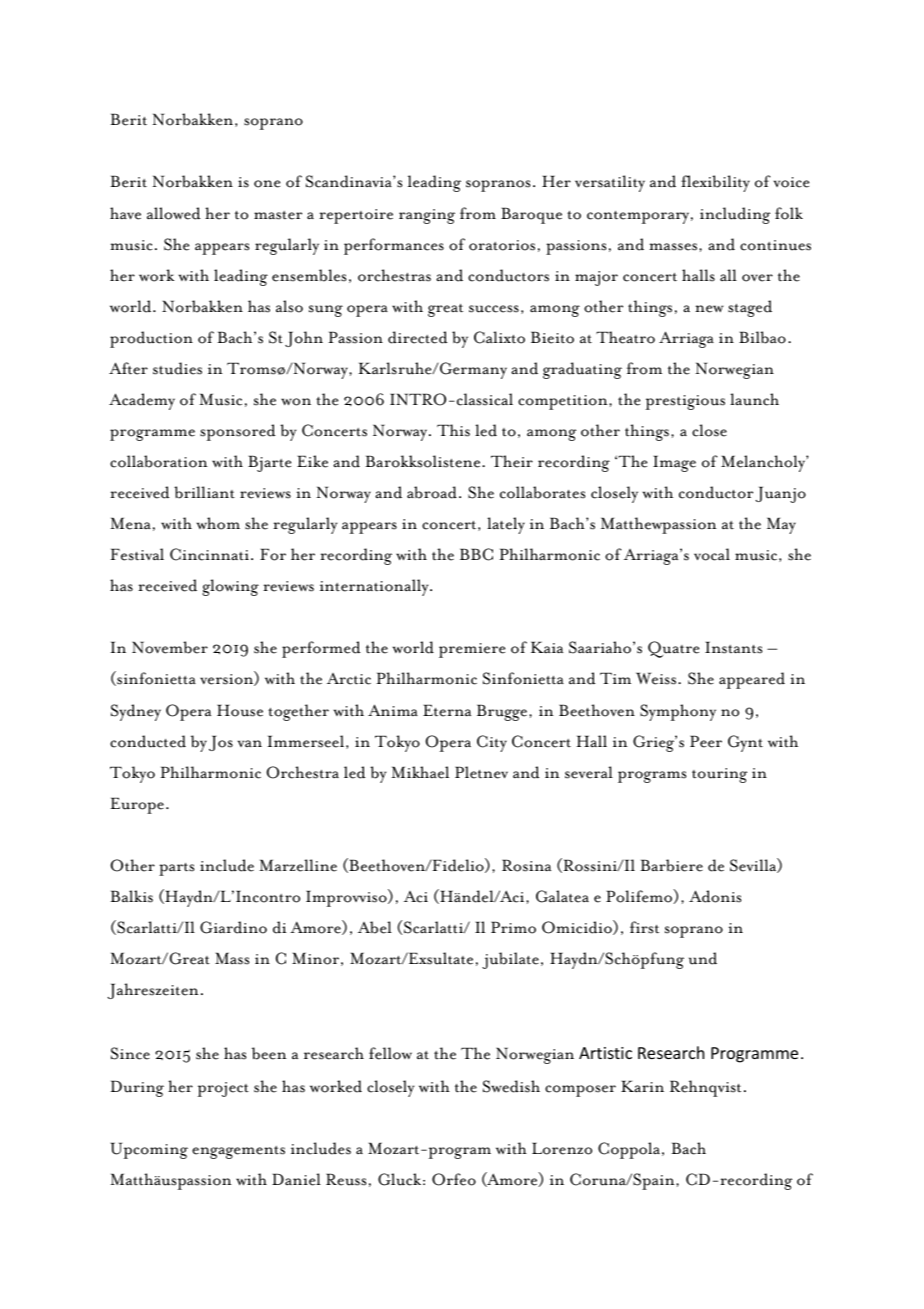  Describe the element at coordinates (176, 869) in the page. I see `parts` at that location.
